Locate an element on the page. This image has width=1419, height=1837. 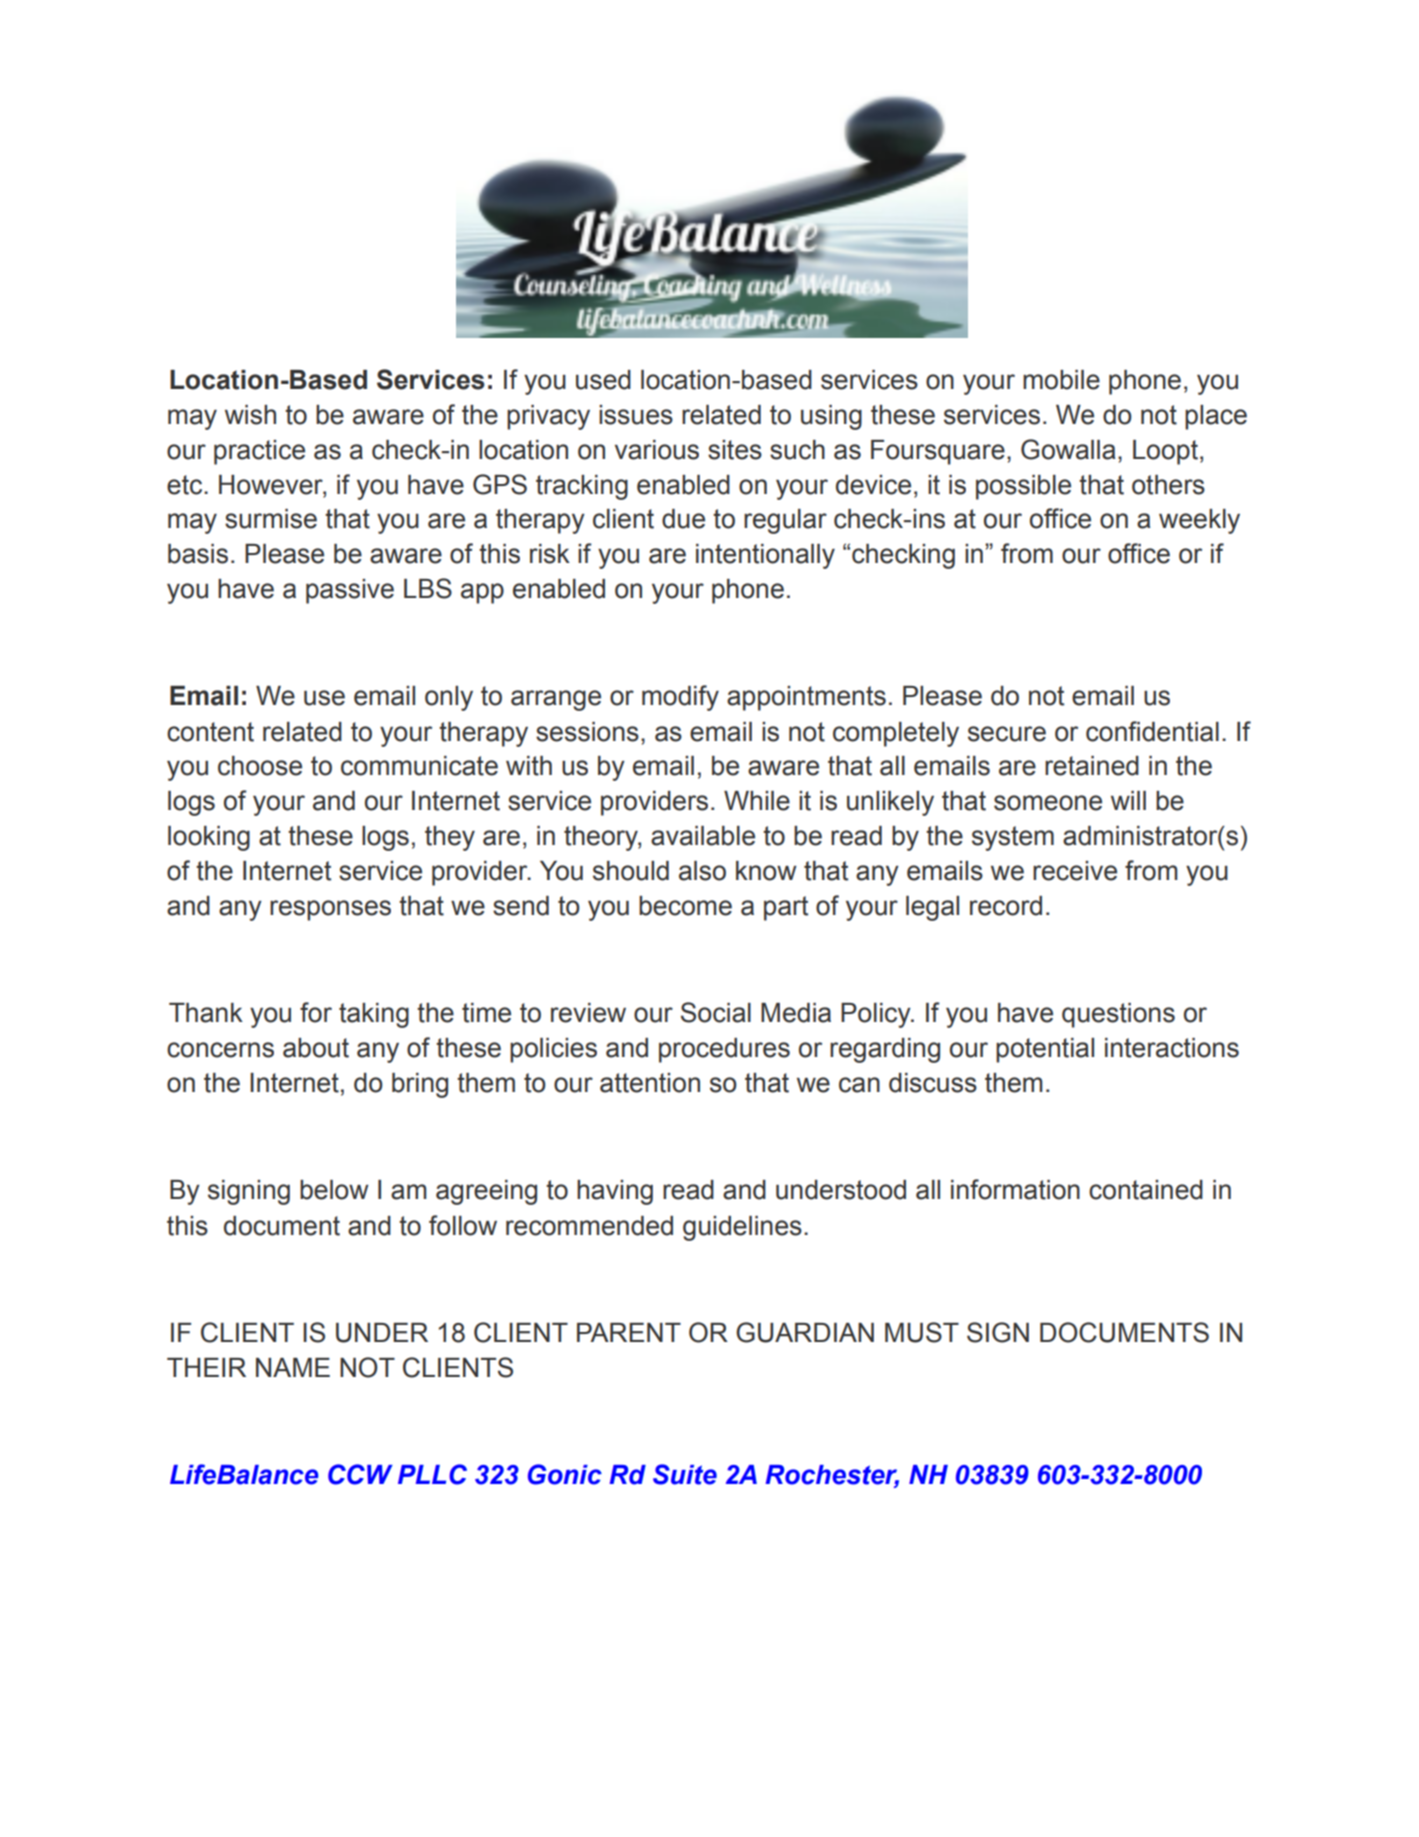
contained is located at coordinates (1146, 1190).
